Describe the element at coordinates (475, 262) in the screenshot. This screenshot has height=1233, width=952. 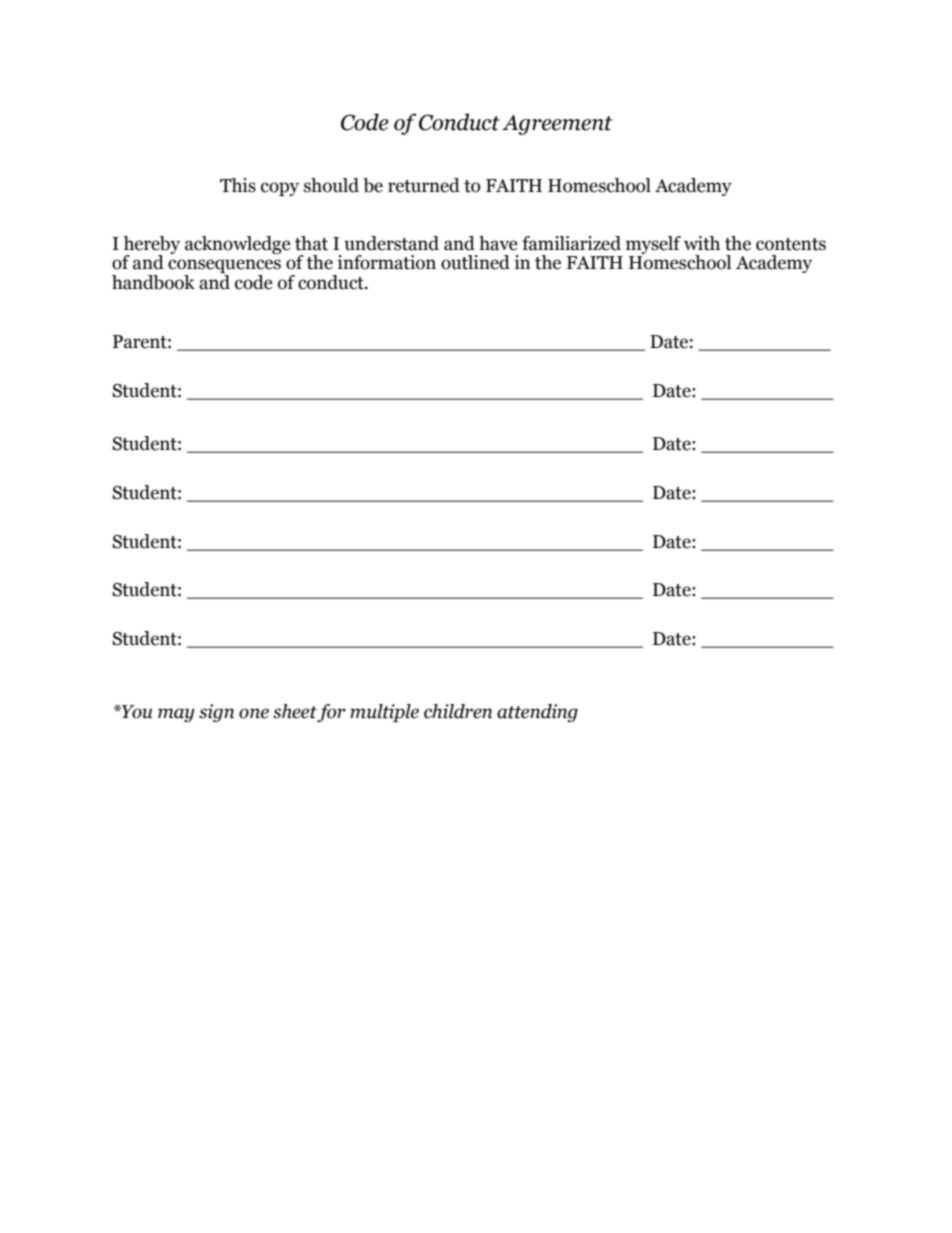
I see `outlined` at that location.
